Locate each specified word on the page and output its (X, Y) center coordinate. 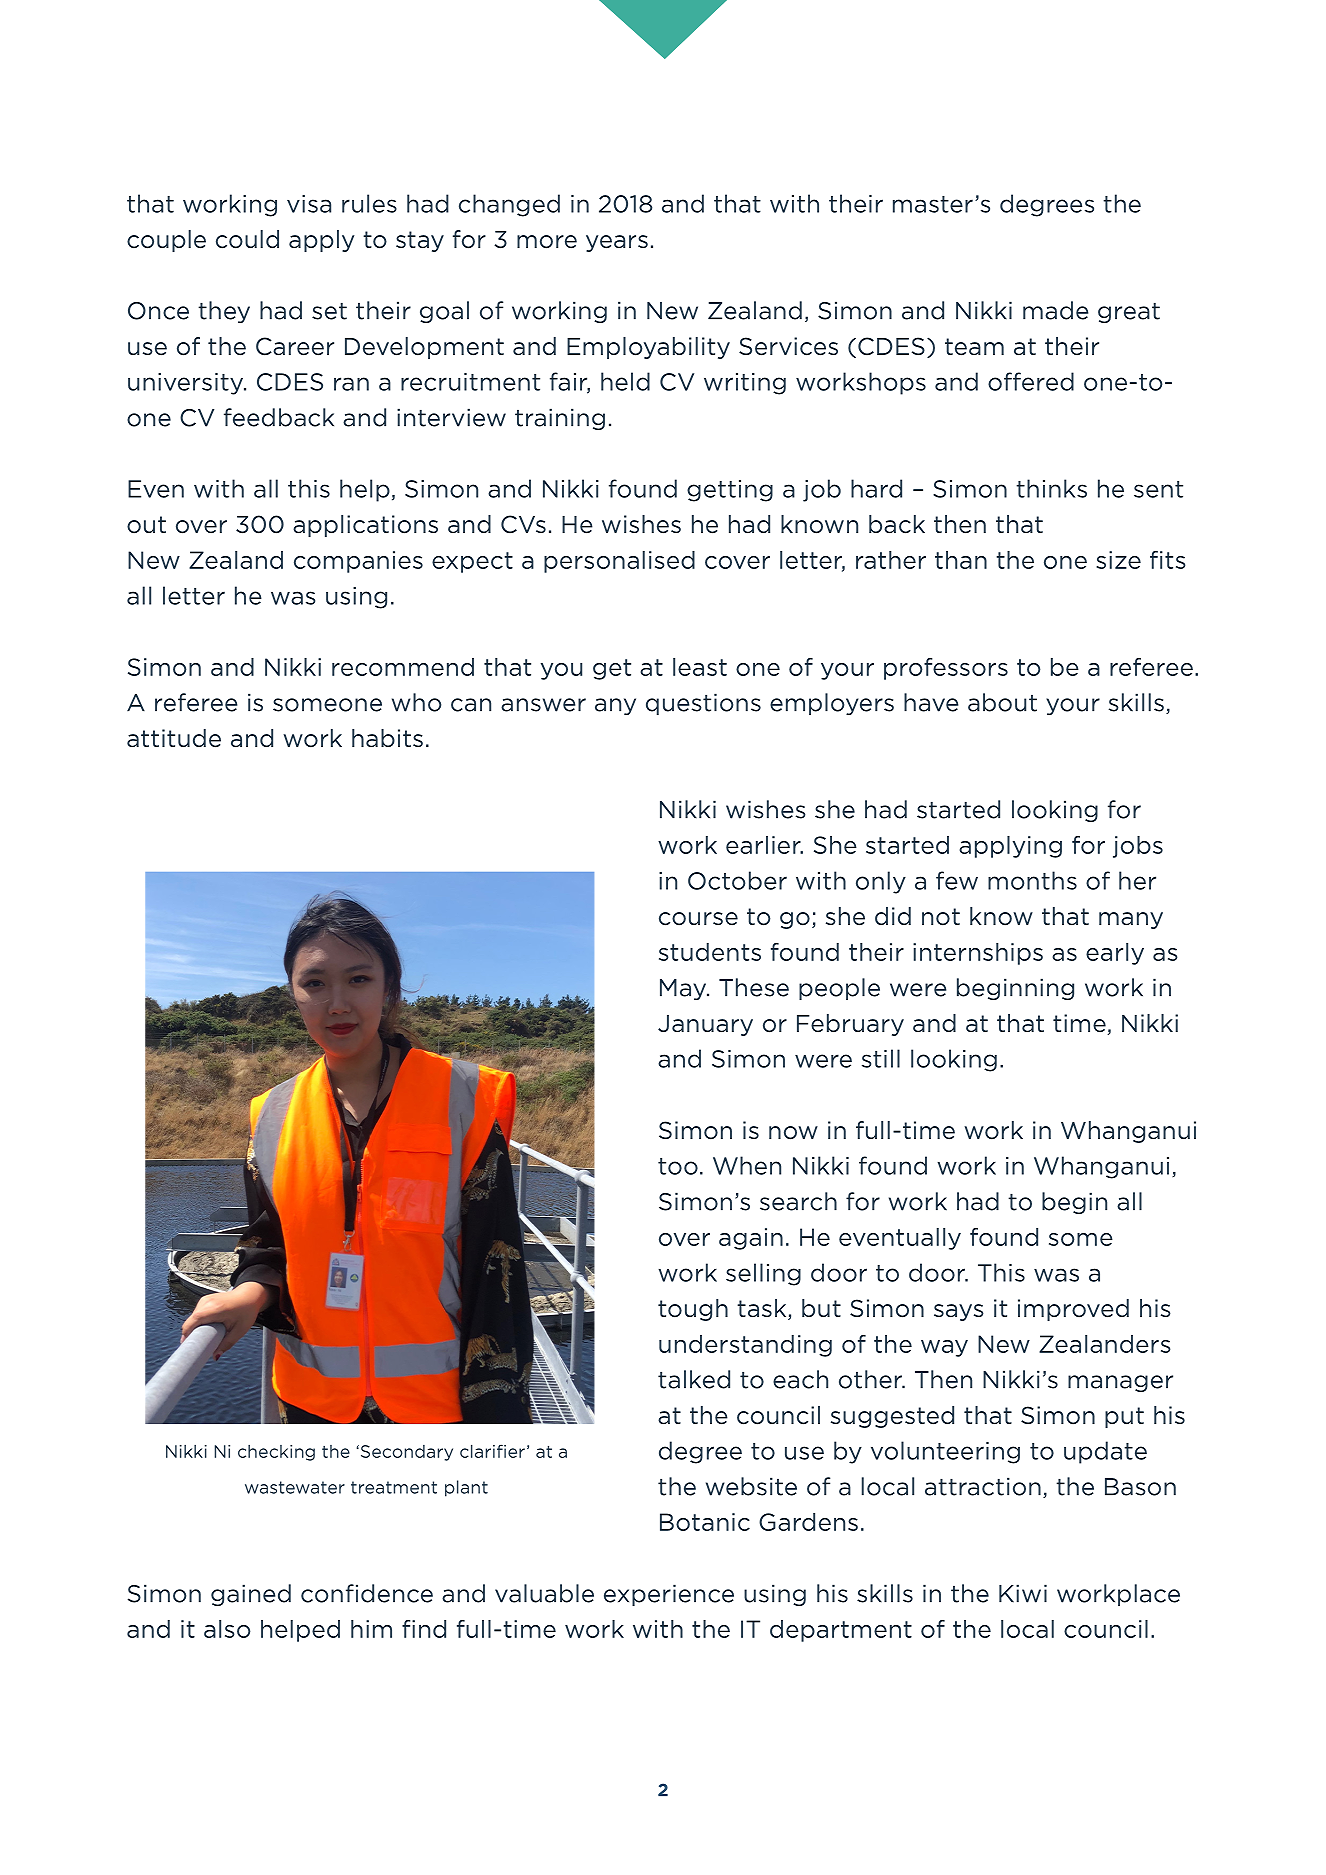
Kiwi (1023, 1593)
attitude (174, 738)
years (617, 243)
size (1118, 560)
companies (358, 562)
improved (1073, 1310)
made (1055, 310)
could (247, 239)
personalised (619, 562)
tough (693, 1310)
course (698, 919)
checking (276, 1453)
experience (669, 1595)
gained (251, 1595)
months (1032, 880)
